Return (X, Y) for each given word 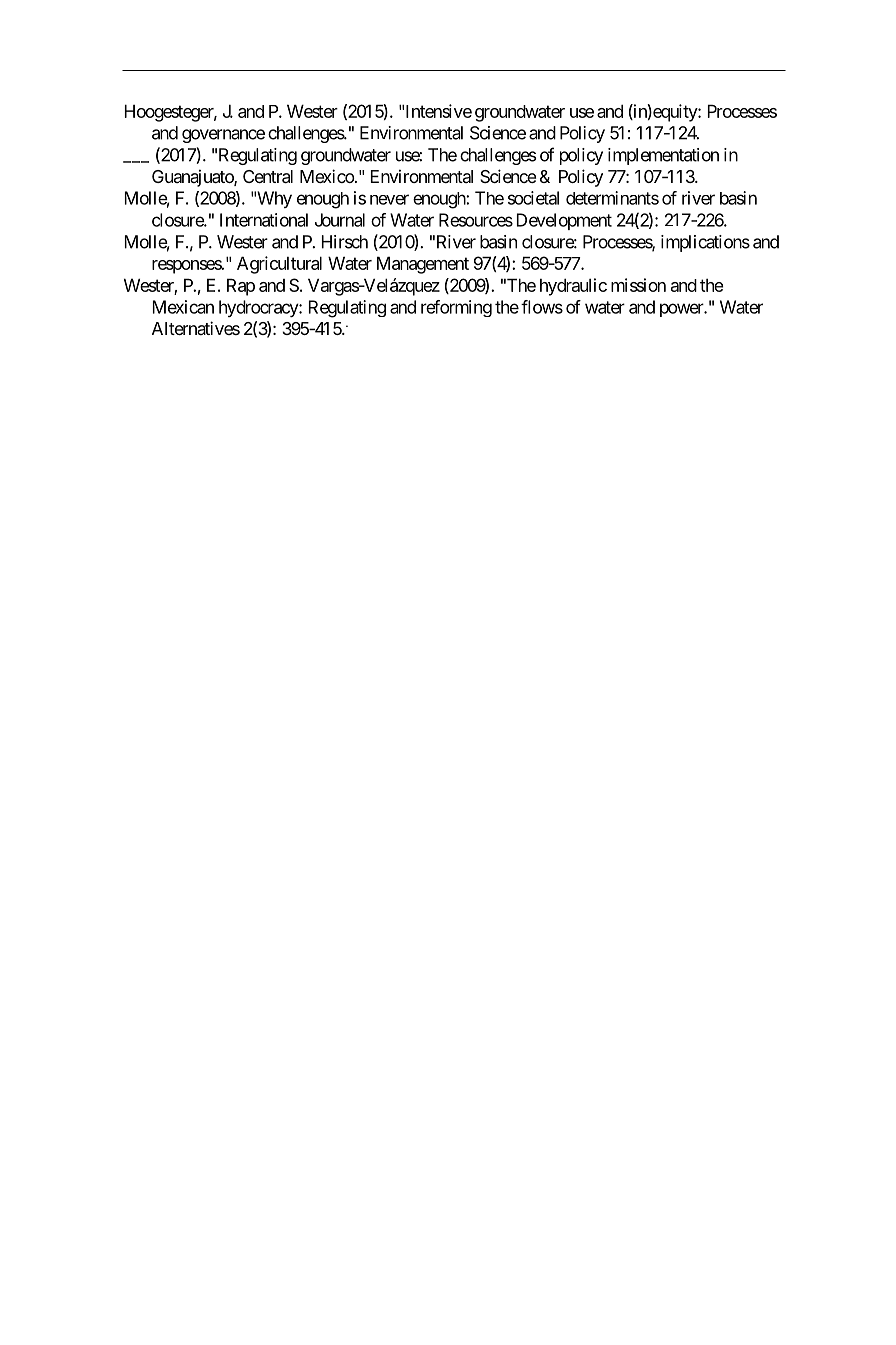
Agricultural (279, 265)
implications (705, 243)
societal (533, 198)
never (389, 199)
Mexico (327, 176)
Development (564, 221)
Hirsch (345, 242)
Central (268, 176)
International (264, 220)
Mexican (183, 307)
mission (638, 285)
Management (423, 265)
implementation (663, 156)
